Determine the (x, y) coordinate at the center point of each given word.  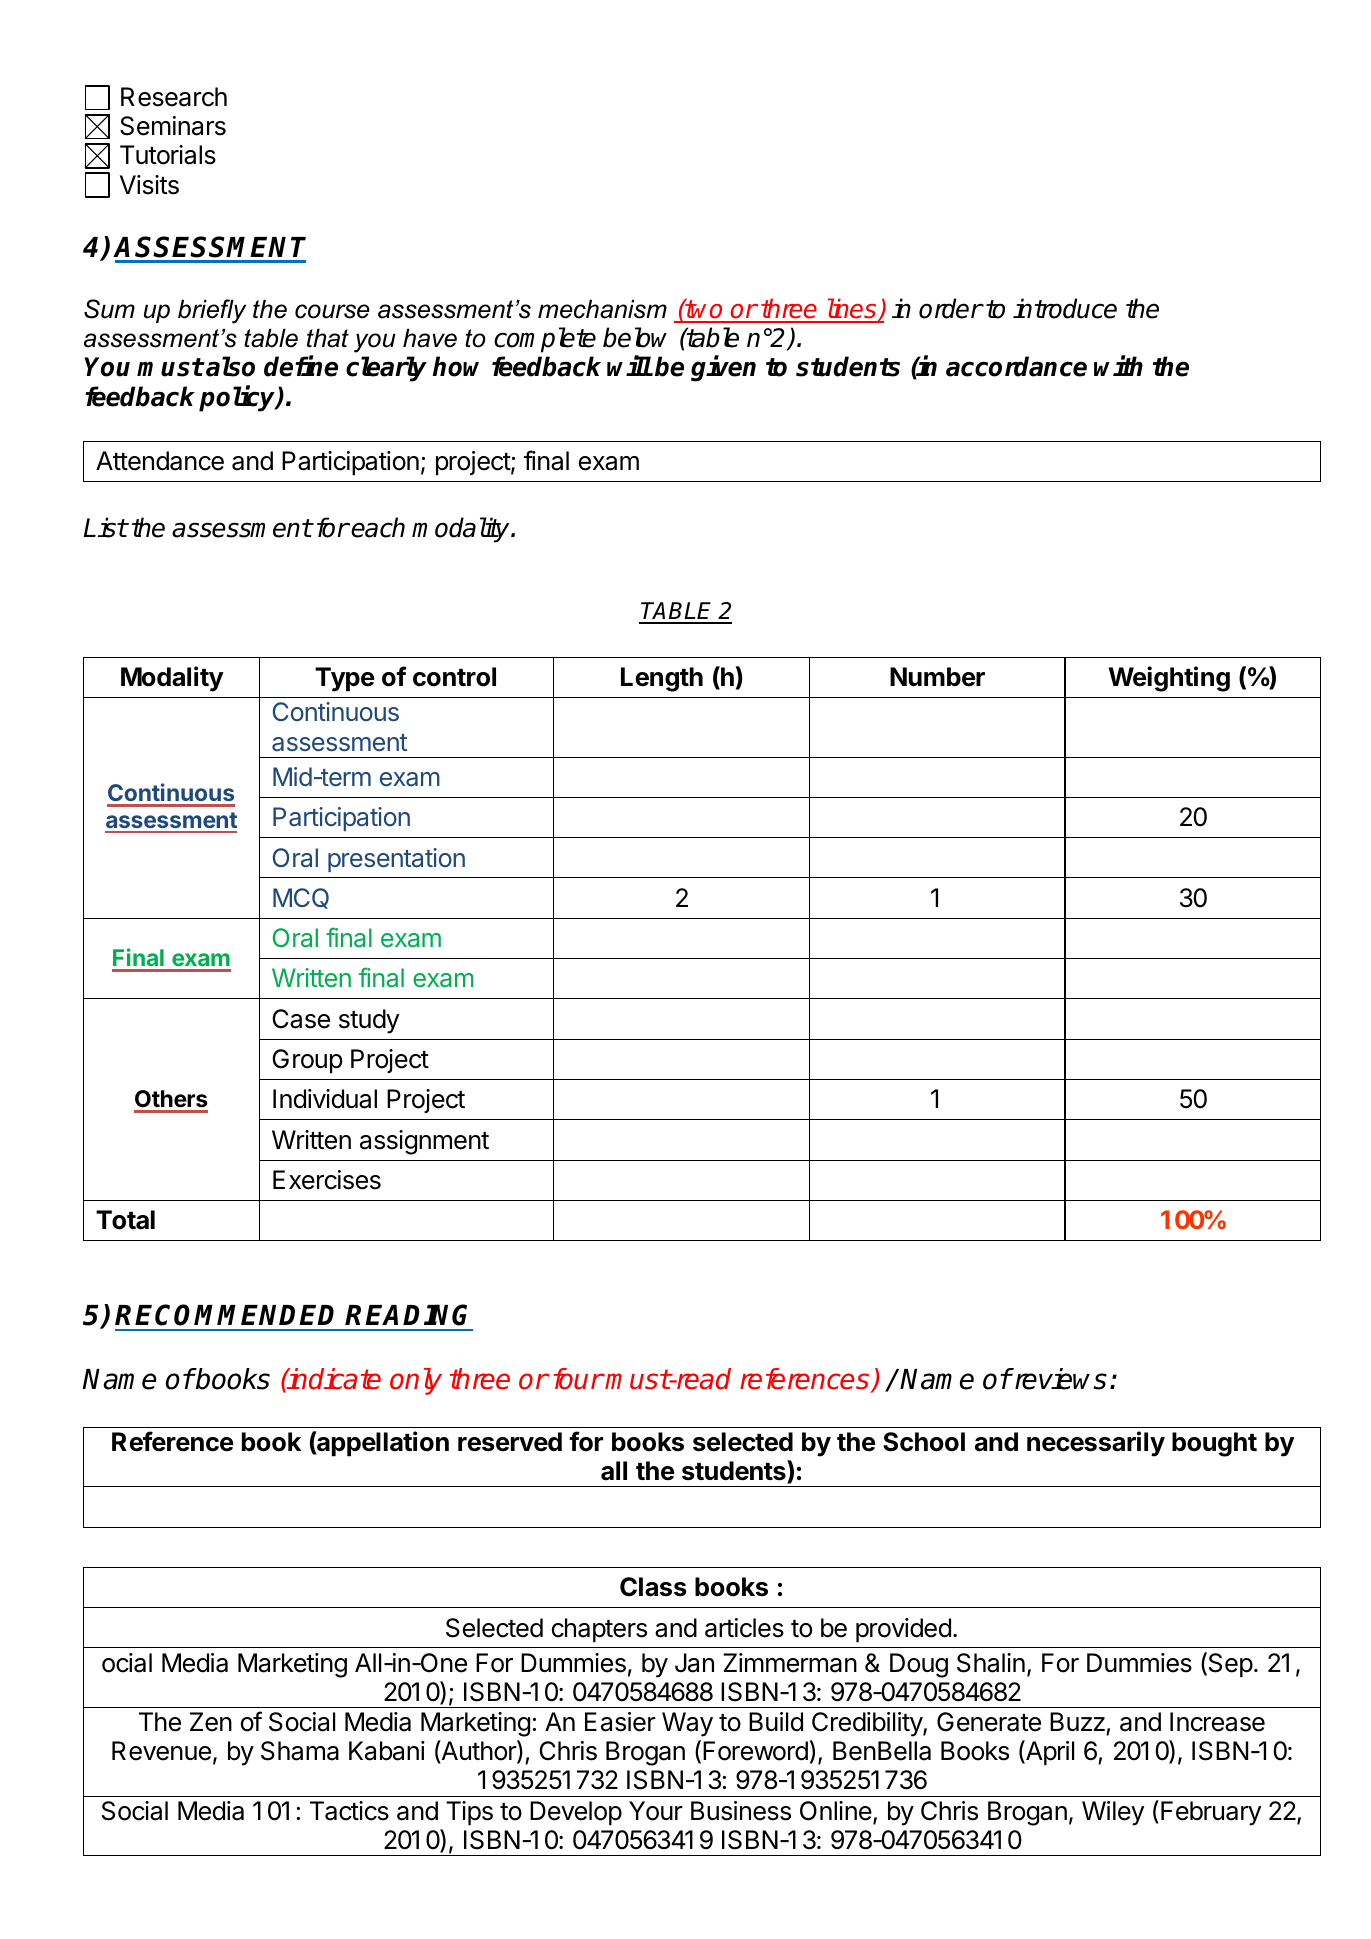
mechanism (602, 309)
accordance (1016, 366)
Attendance (160, 461)
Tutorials (168, 155)
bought (1214, 1444)
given (723, 369)
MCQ (301, 898)
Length (662, 679)
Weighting (1169, 679)
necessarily (1096, 1444)
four (578, 1379)
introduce (1065, 308)
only (416, 1381)
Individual (325, 1099)
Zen (211, 1722)
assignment (424, 1142)
